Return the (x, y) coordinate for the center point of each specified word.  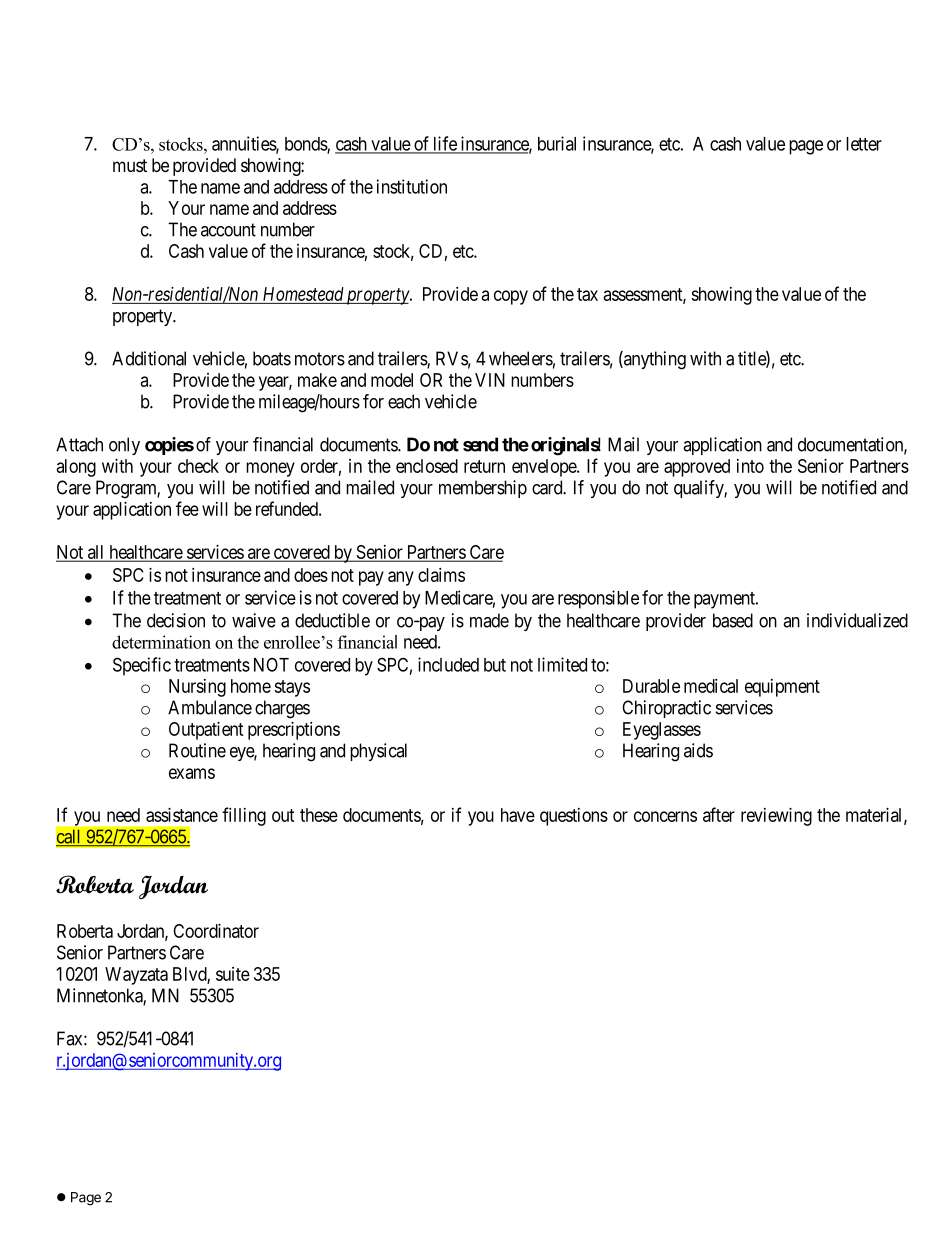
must (130, 165)
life (445, 144)
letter (864, 144)
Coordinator (216, 931)
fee (187, 508)
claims (441, 575)
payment (725, 600)
